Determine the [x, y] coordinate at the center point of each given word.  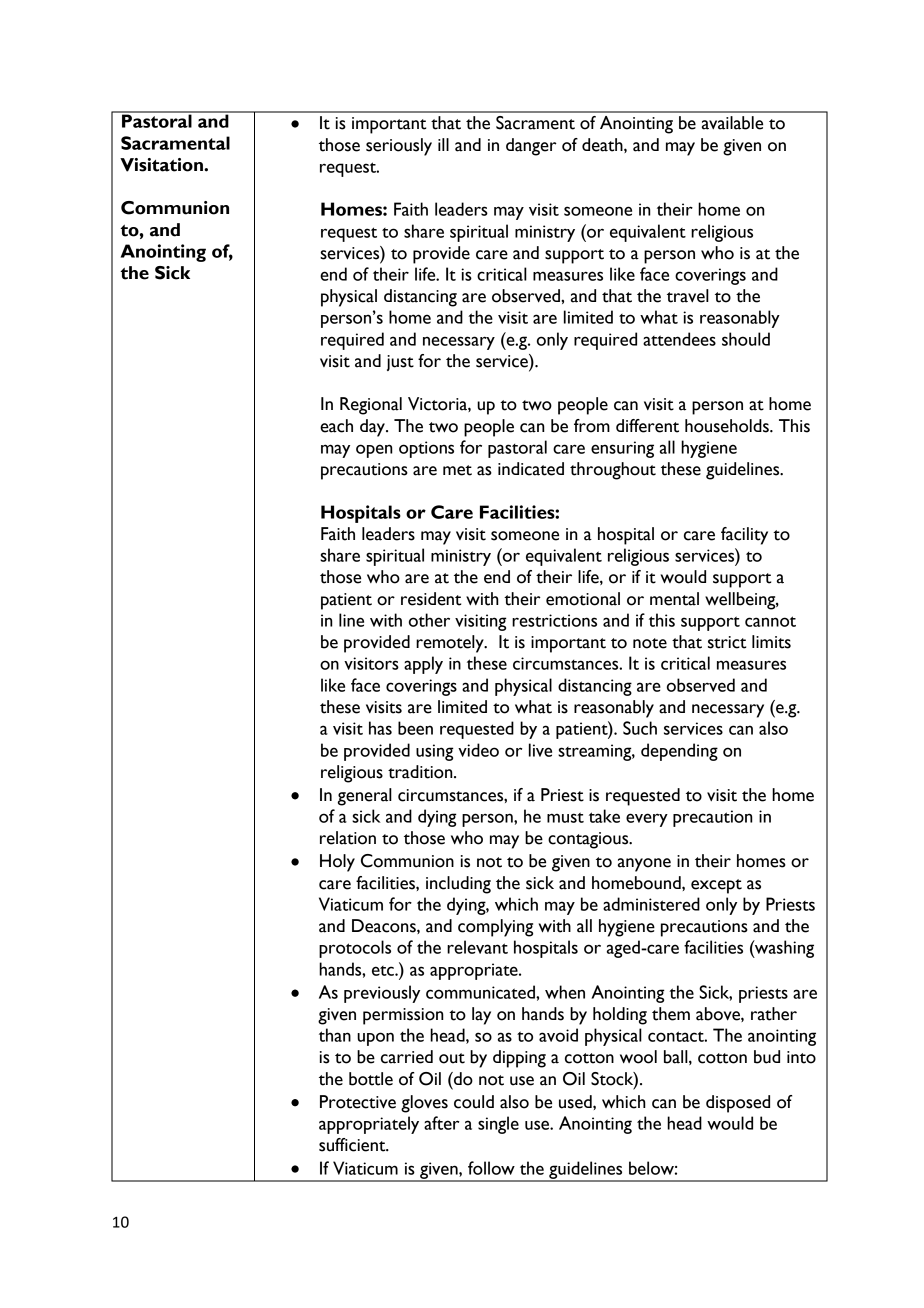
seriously [399, 147]
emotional [583, 599]
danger [531, 147]
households [728, 426]
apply [423, 665]
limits [771, 642]
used [576, 1102]
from [592, 426]
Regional [371, 406]
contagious [589, 840]
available [732, 123]
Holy [337, 863]
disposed [738, 1104]
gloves [424, 1104]
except [716, 886]
